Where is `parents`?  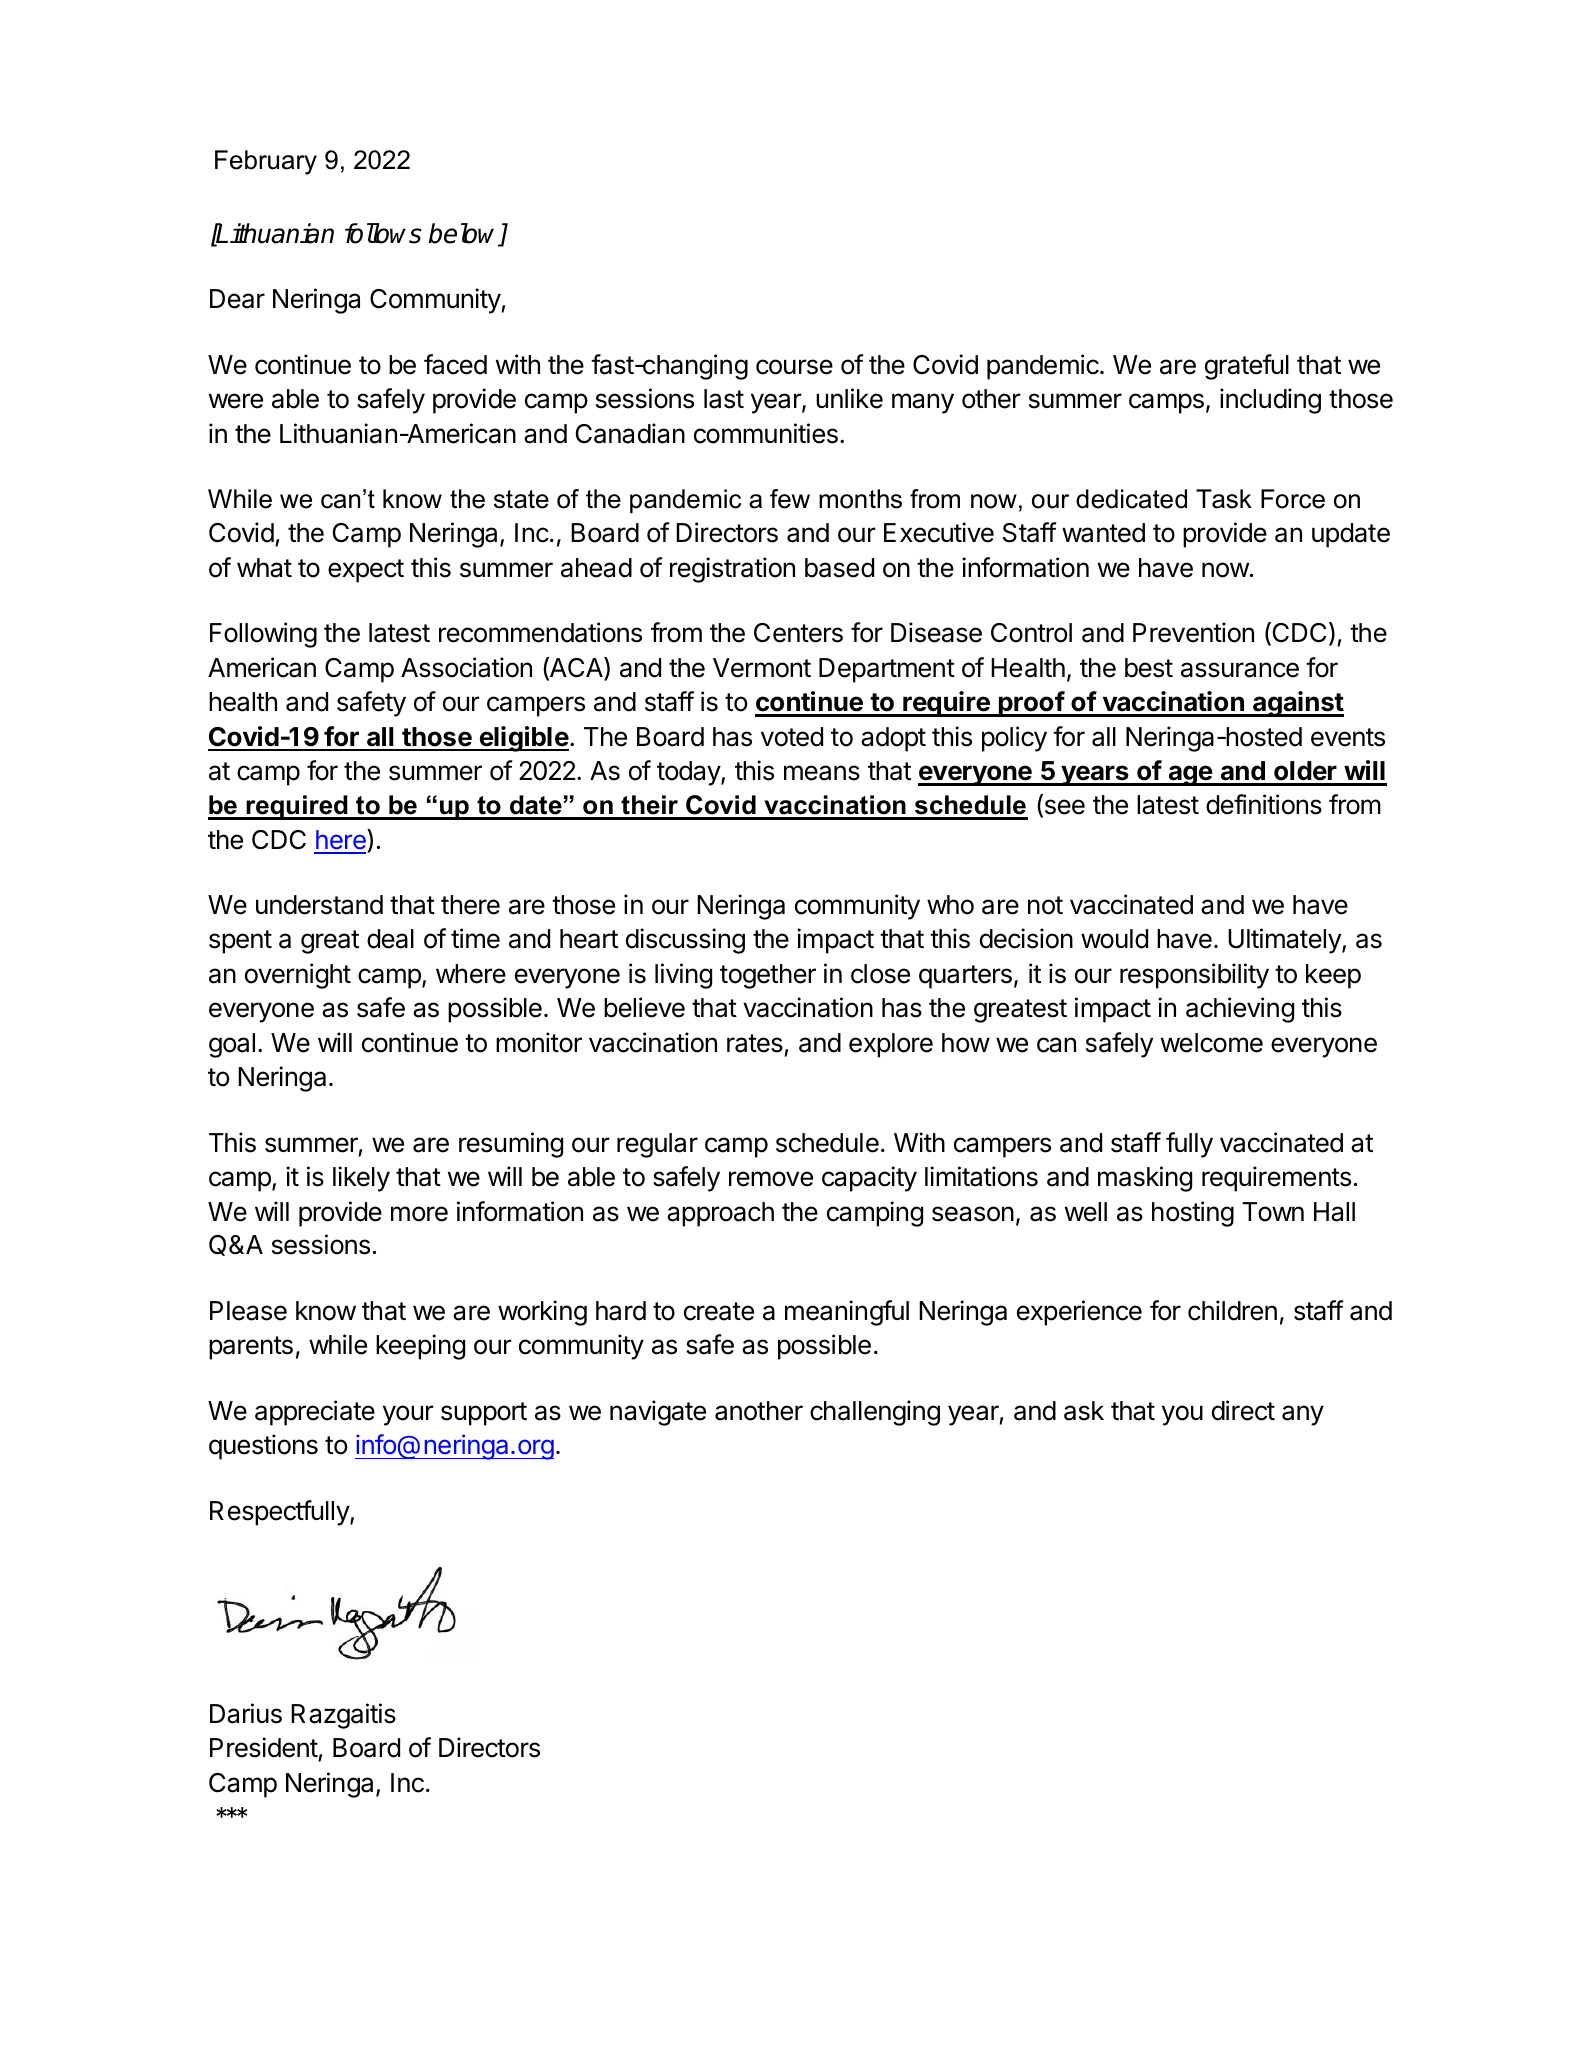 parents is located at coordinates (251, 1348).
